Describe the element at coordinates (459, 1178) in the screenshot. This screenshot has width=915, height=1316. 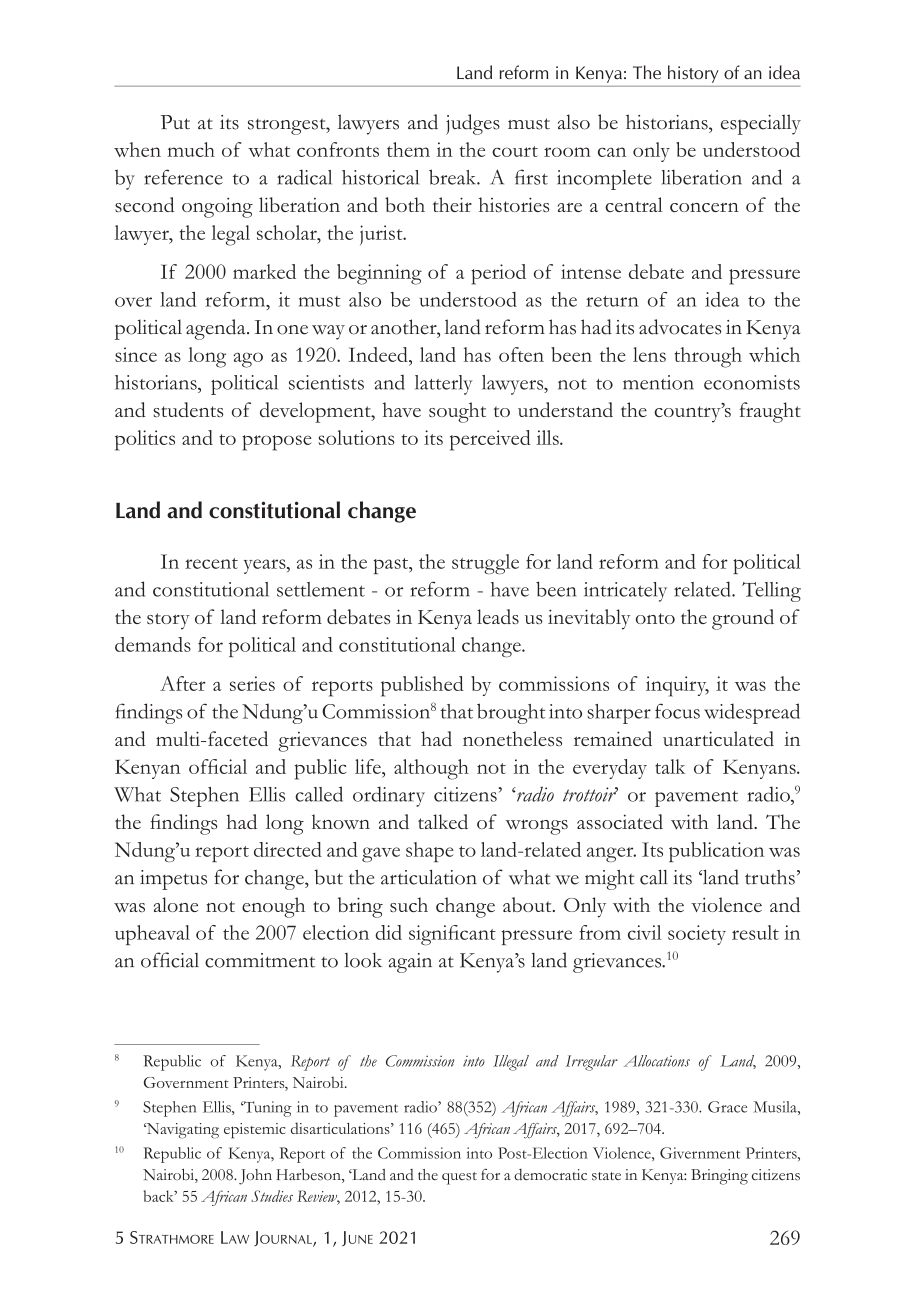
I see `quest` at that location.
